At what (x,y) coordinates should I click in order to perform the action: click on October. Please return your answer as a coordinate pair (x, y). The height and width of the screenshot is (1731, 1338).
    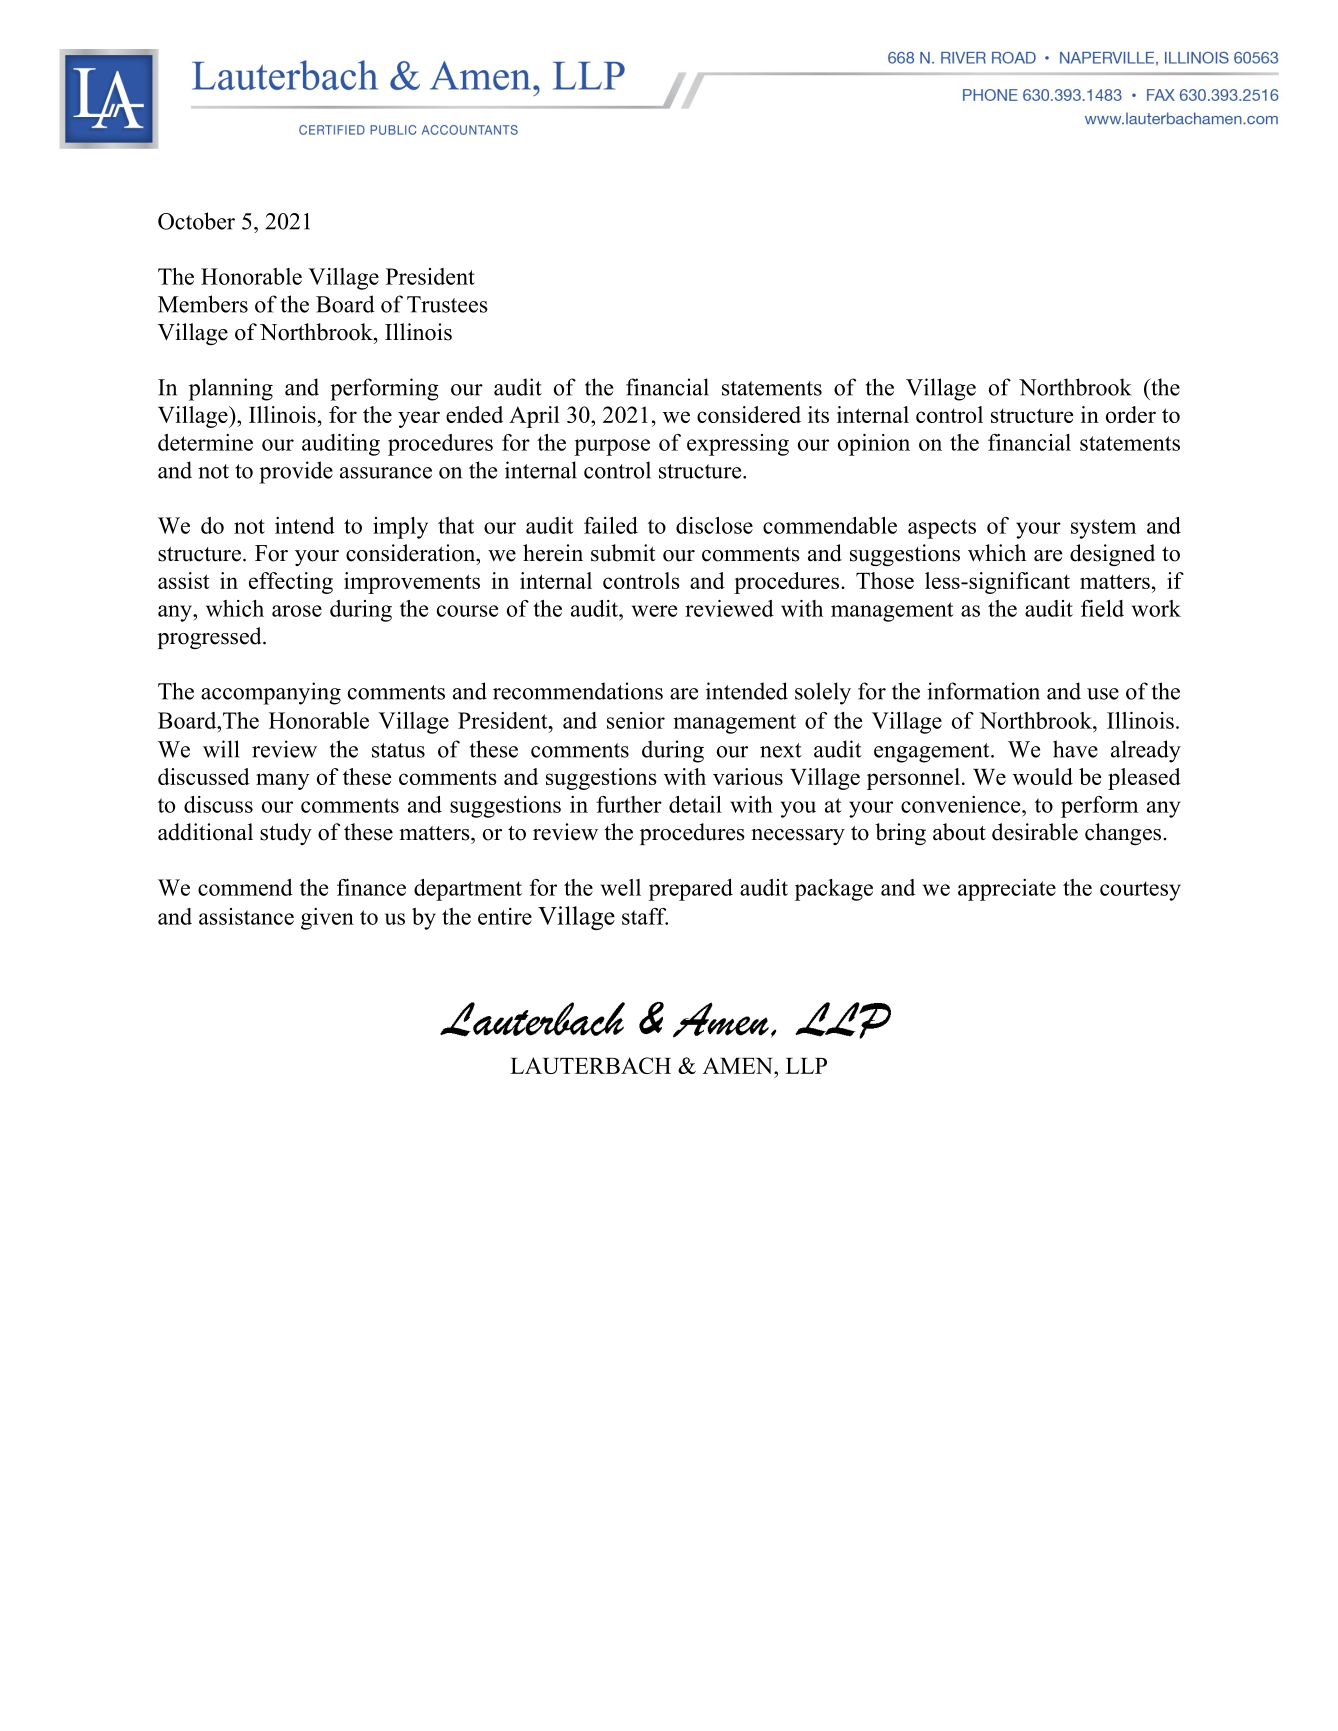
    Looking at the image, I should click on (196, 221).
